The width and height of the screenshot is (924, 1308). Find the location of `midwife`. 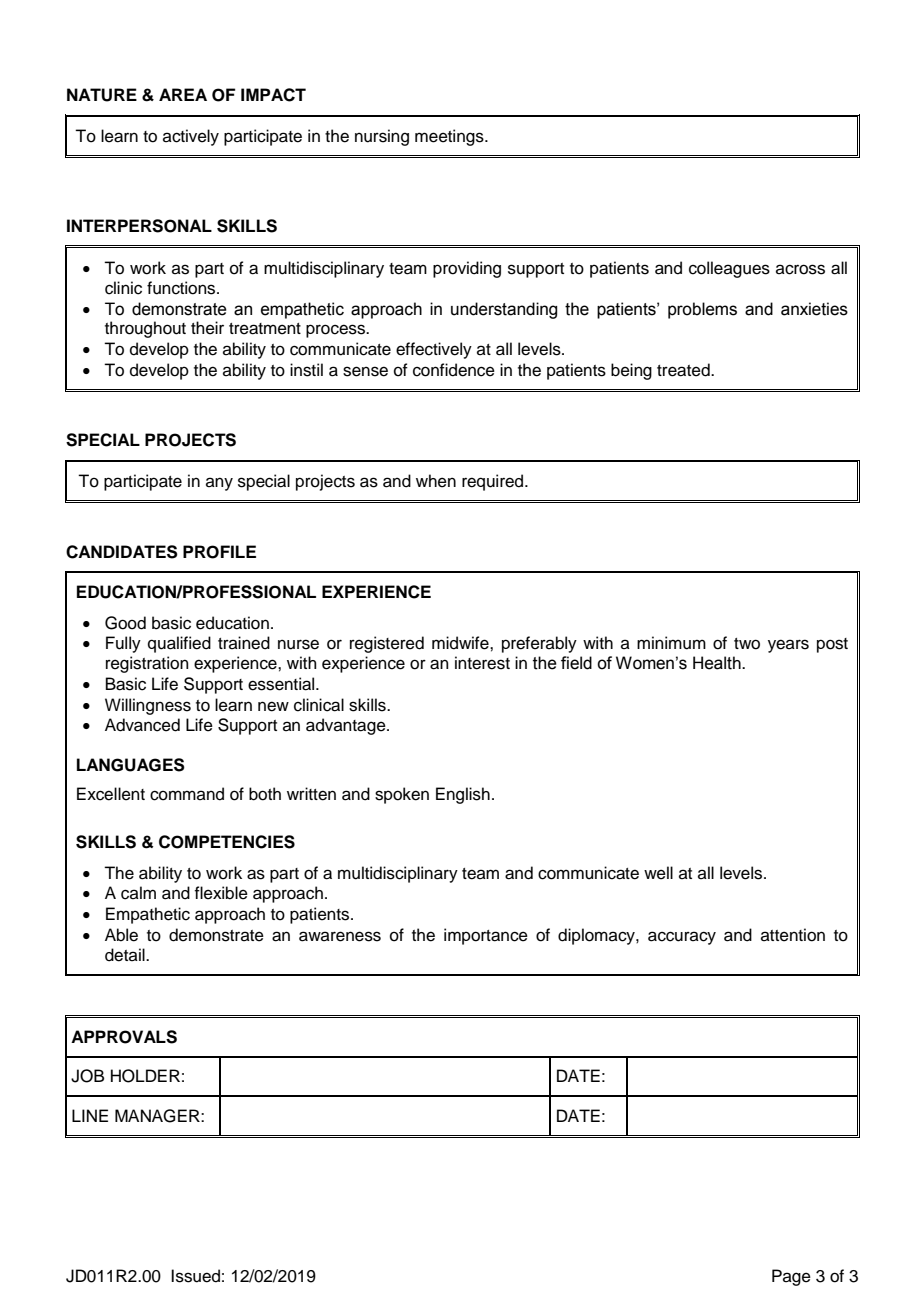

midwife is located at coordinates (461, 643).
